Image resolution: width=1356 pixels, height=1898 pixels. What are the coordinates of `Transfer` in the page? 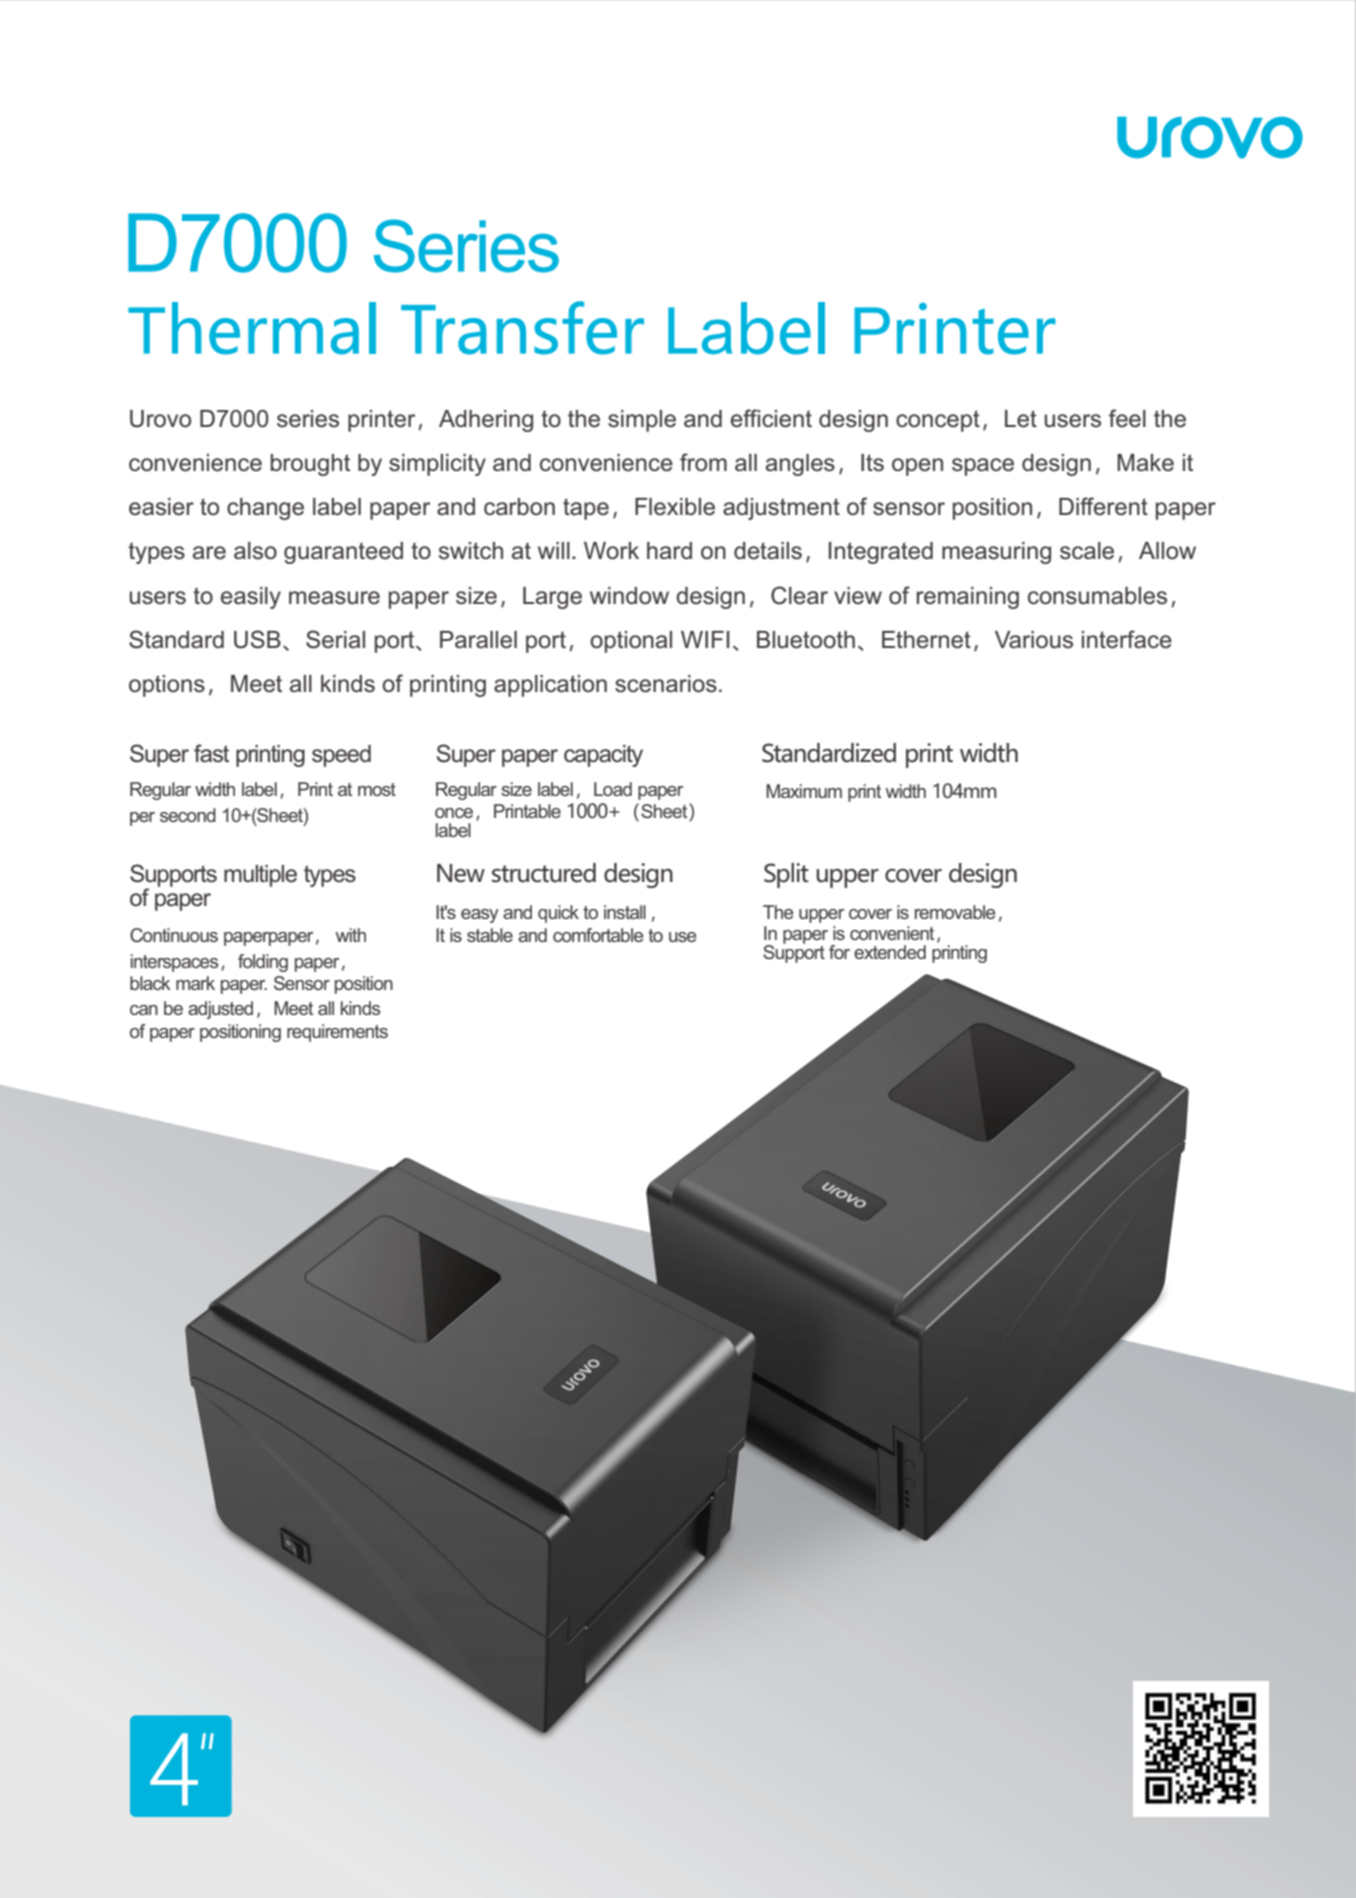 It's located at (522, 328).
